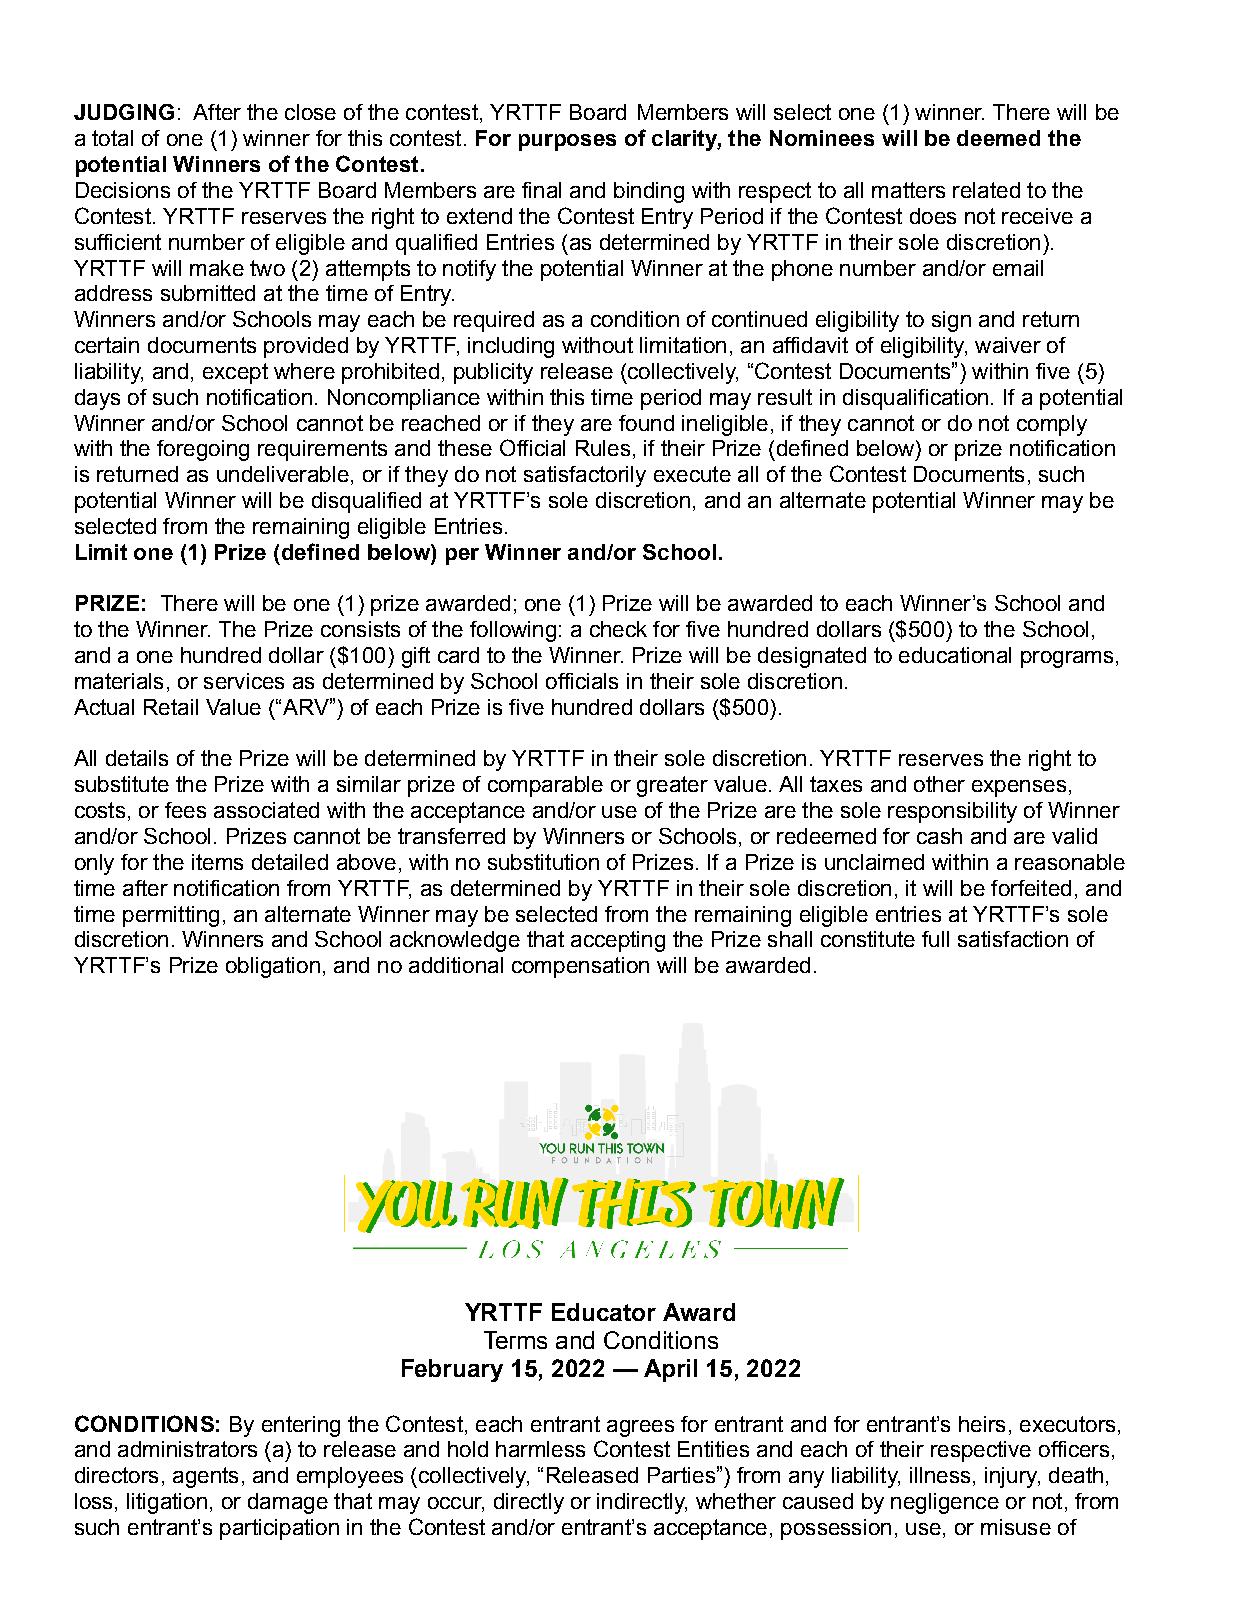 The width and height of the screenshot is (1250, 1618). What do you see at coordinates (580, 967) in the screenshot?
I see `compensation` at bounding box center [580, 967].
